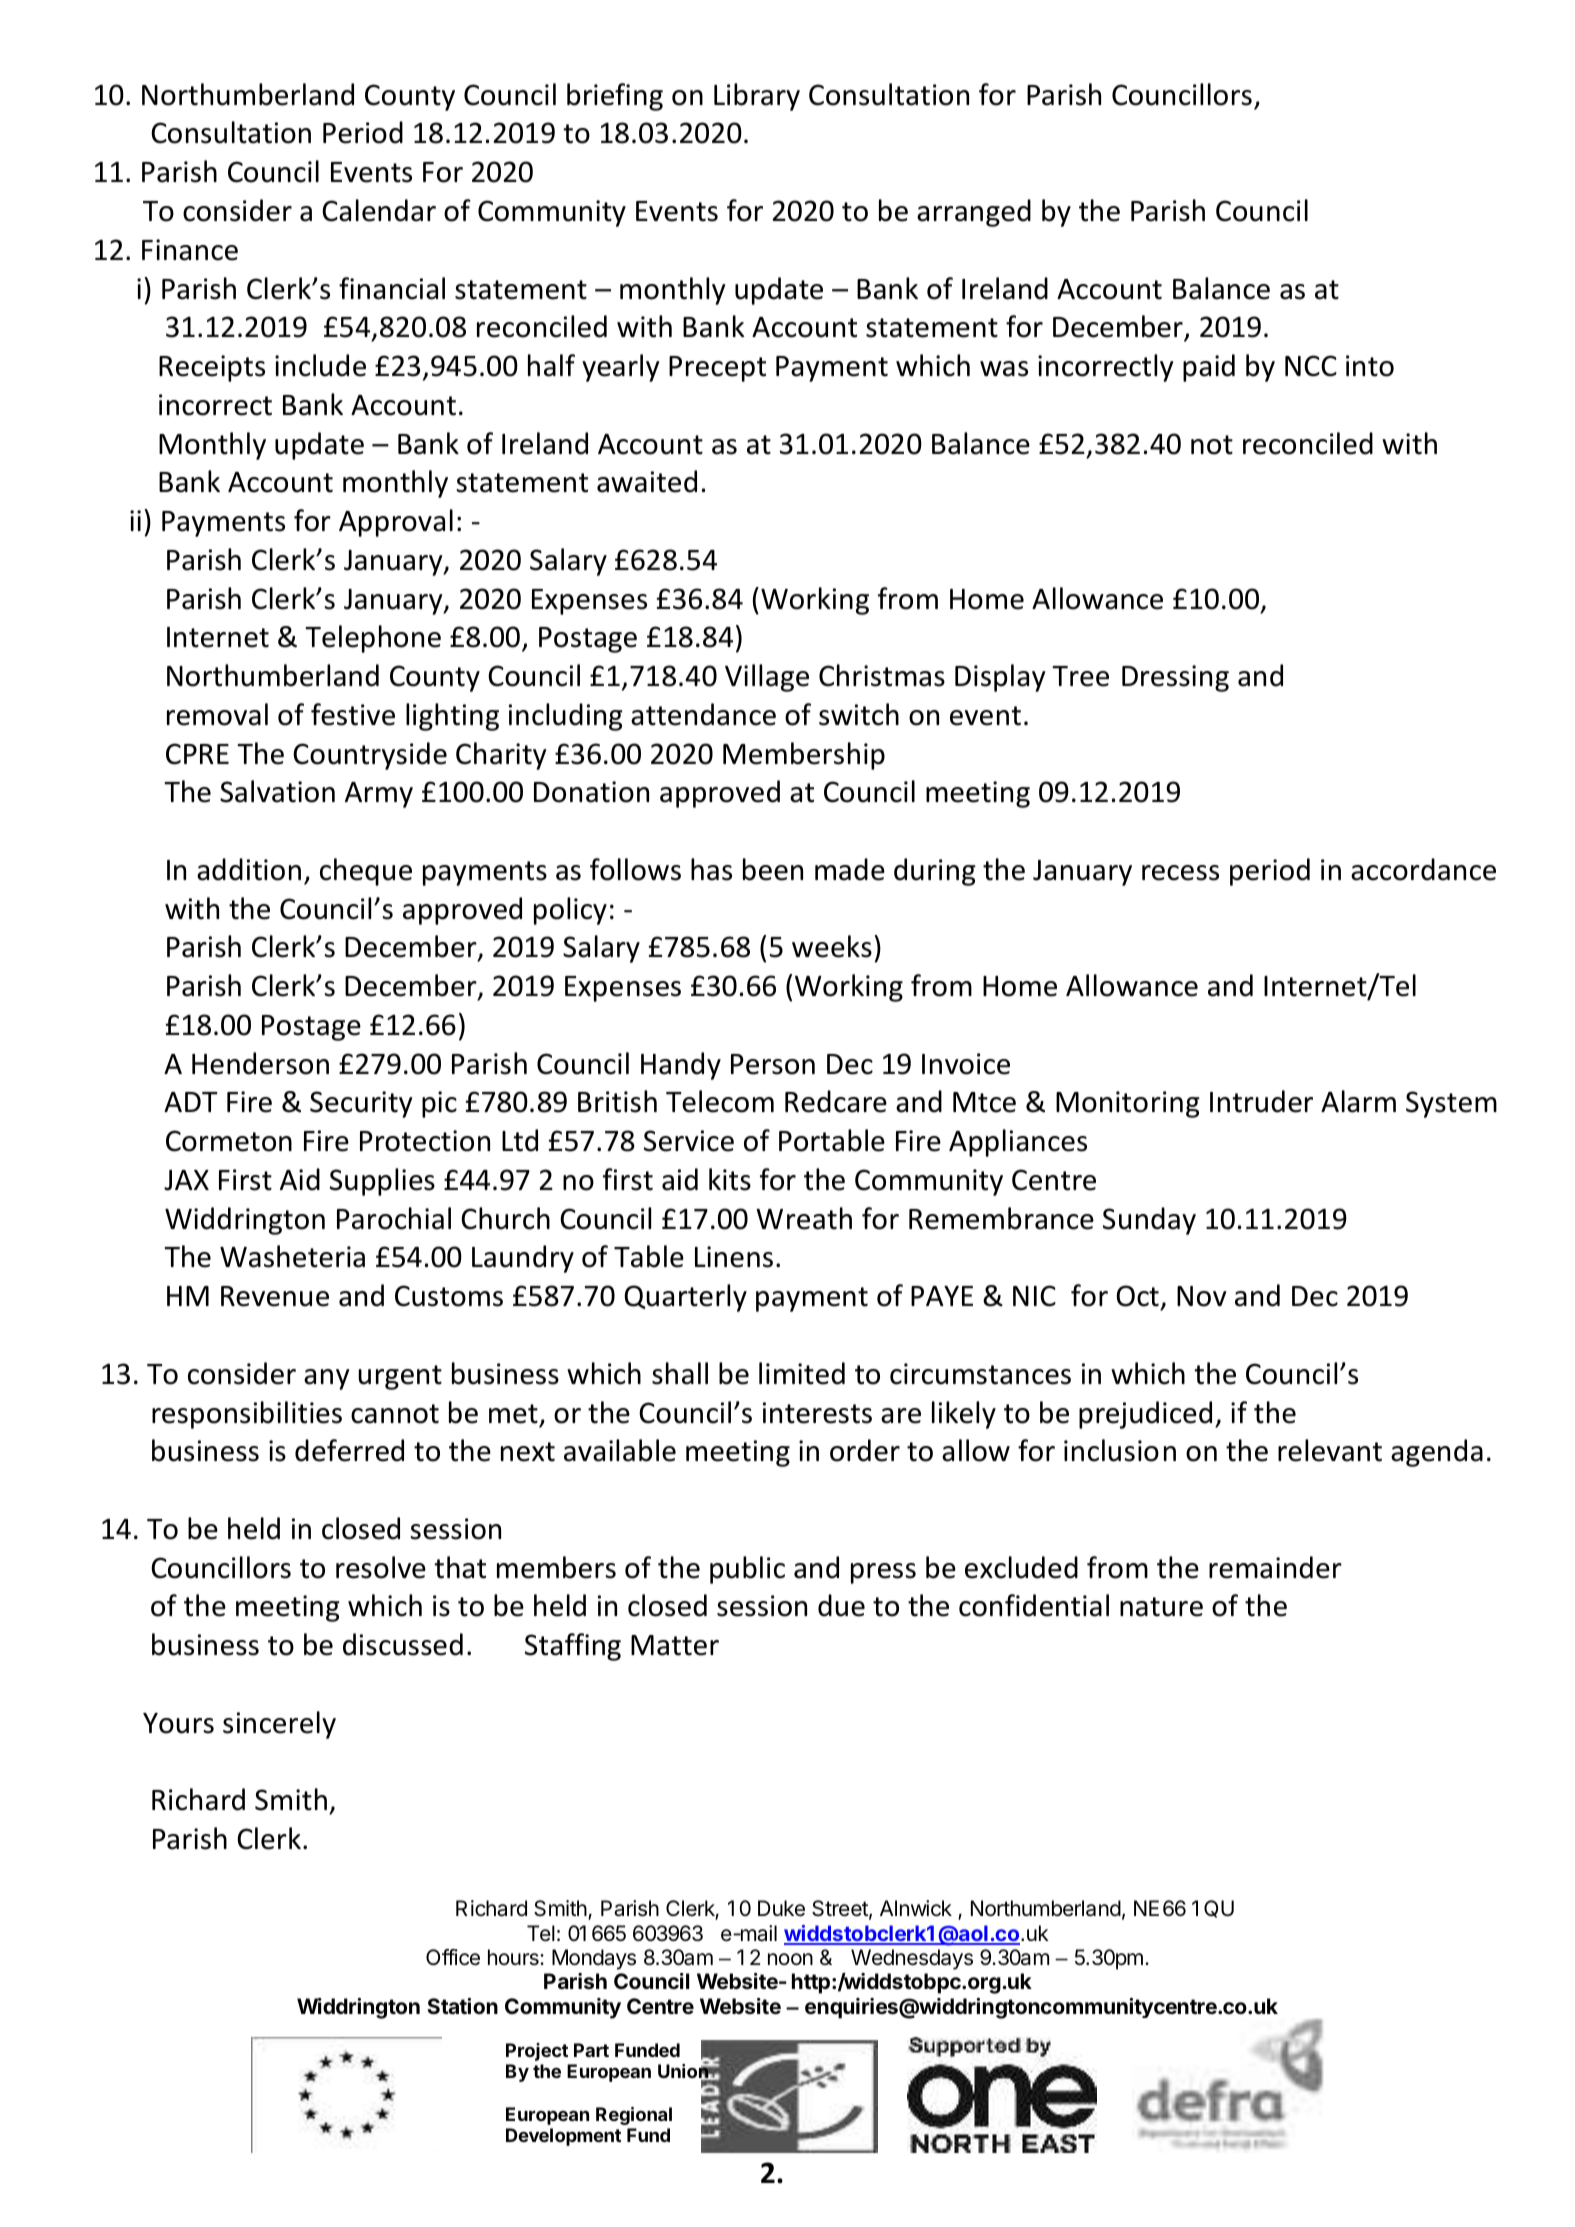 The width and height of the image is (1575, 2227). Describe the element at coordinates (1261, 1101) in the image. I see `Intruder` at that location.
